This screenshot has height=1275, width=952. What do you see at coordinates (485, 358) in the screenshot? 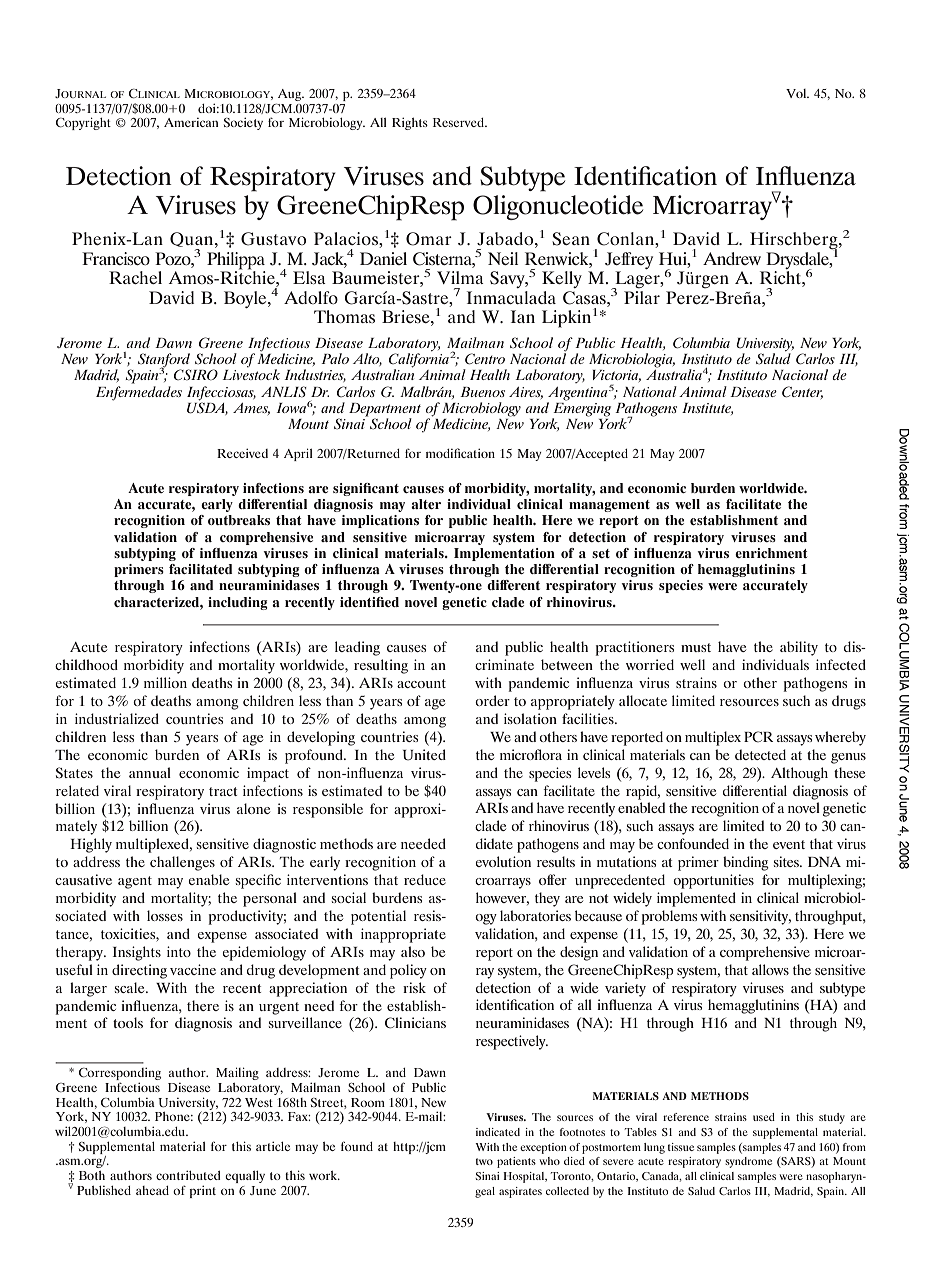
I see `Centro` at bounding box center [485, 358].
